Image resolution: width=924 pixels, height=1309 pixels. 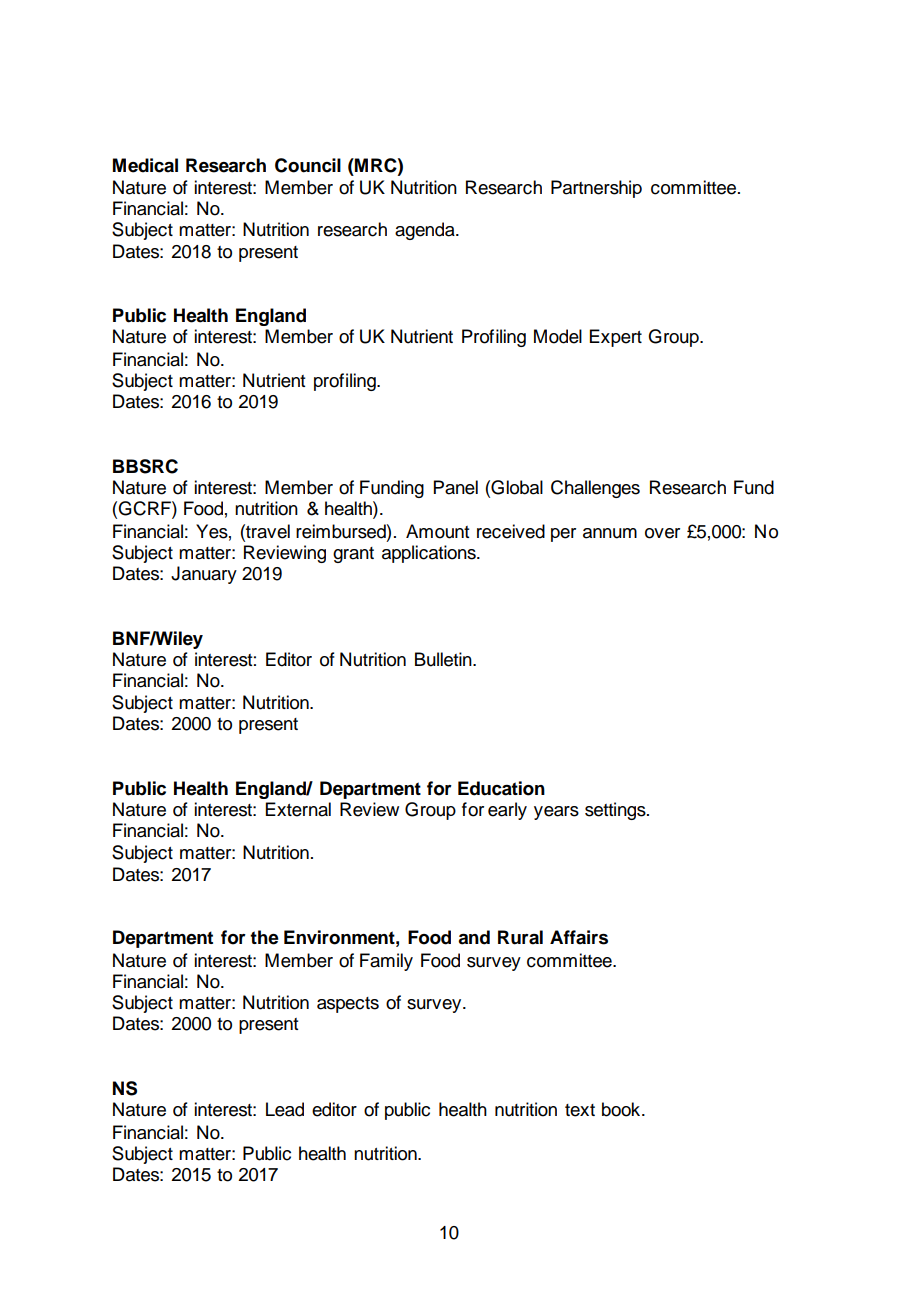 I want to click on Bulletin, so click(x=444, y=659).
